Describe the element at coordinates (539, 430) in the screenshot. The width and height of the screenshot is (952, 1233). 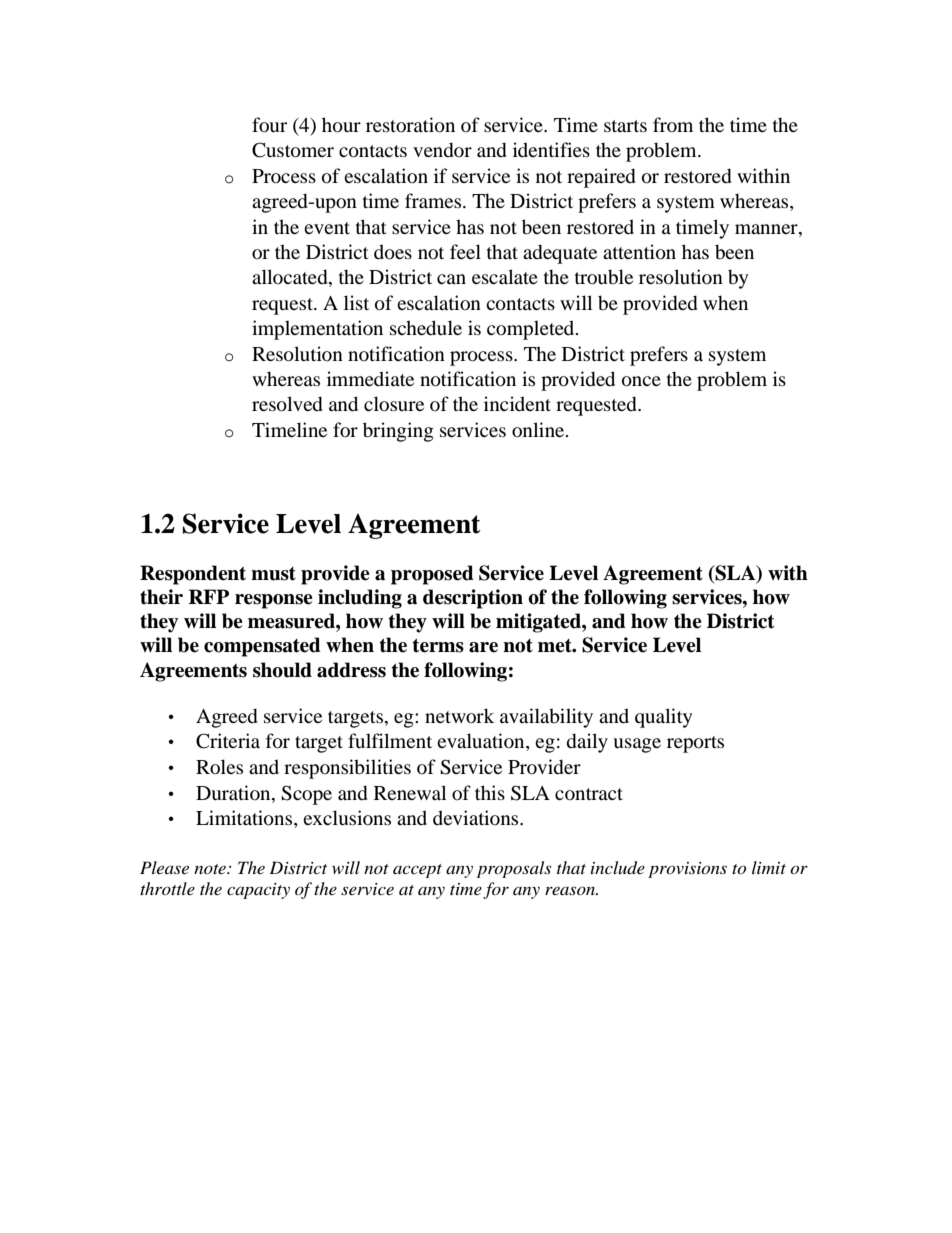
I see `online` at that location.
